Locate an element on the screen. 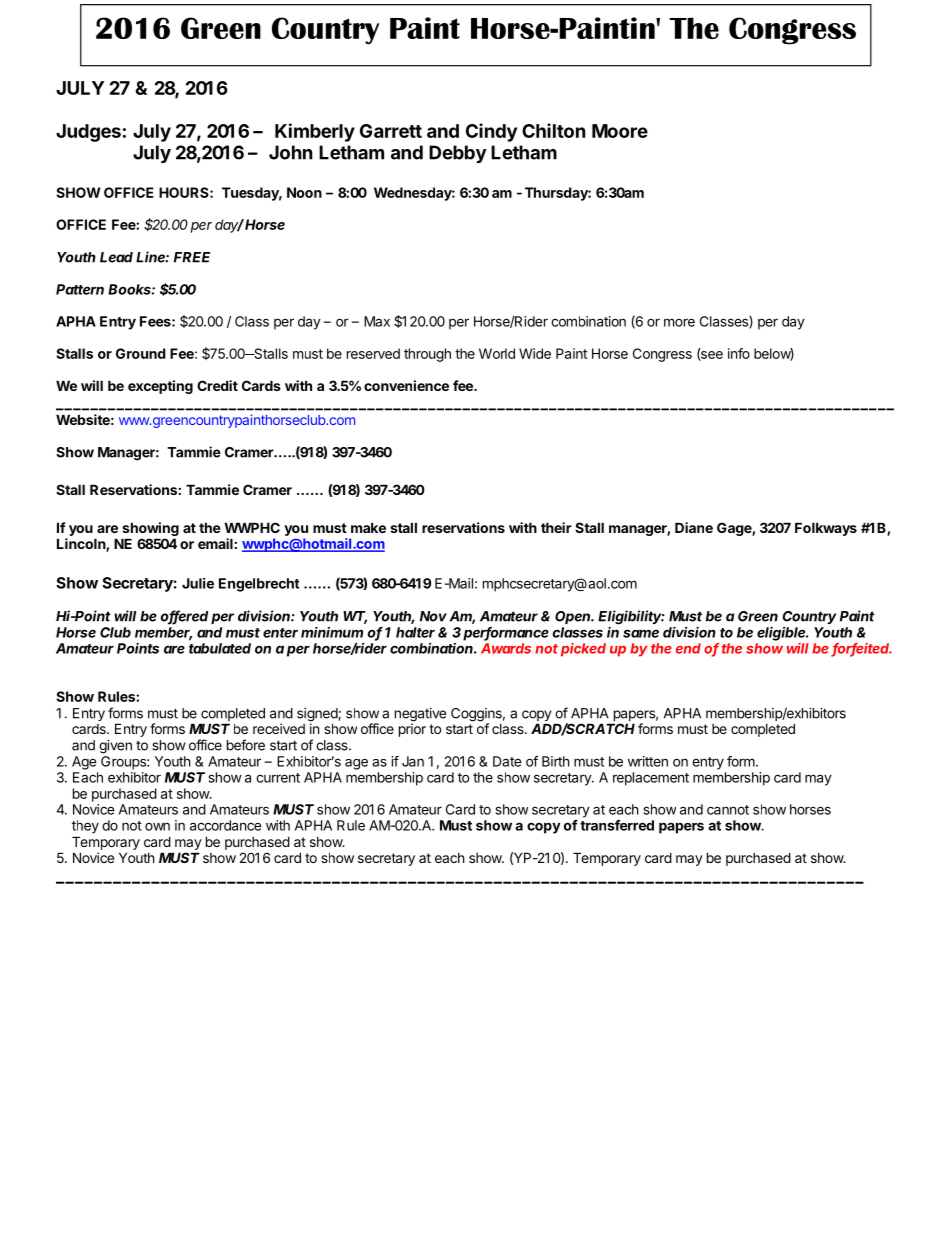 This screenshot has height=1233, width=952. Moore is located at coordinates (620, 131).
